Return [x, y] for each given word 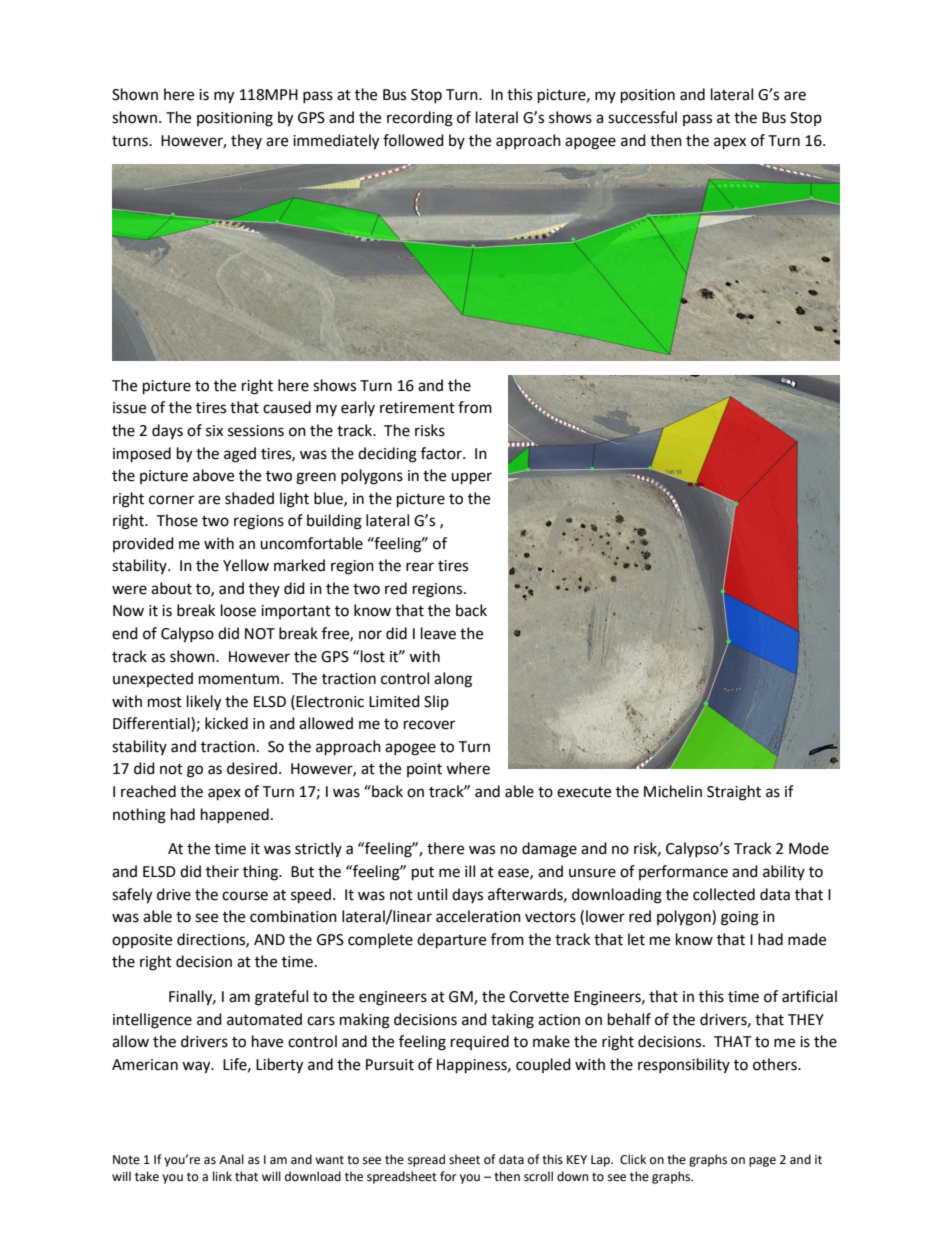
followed [413, 140]
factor [442, 453]
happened [235, 816]
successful [642, 117]
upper [471, 478]
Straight [734, 793]
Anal [231, 1159]
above [213, 475]
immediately [336, 142]
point [424, 770]
